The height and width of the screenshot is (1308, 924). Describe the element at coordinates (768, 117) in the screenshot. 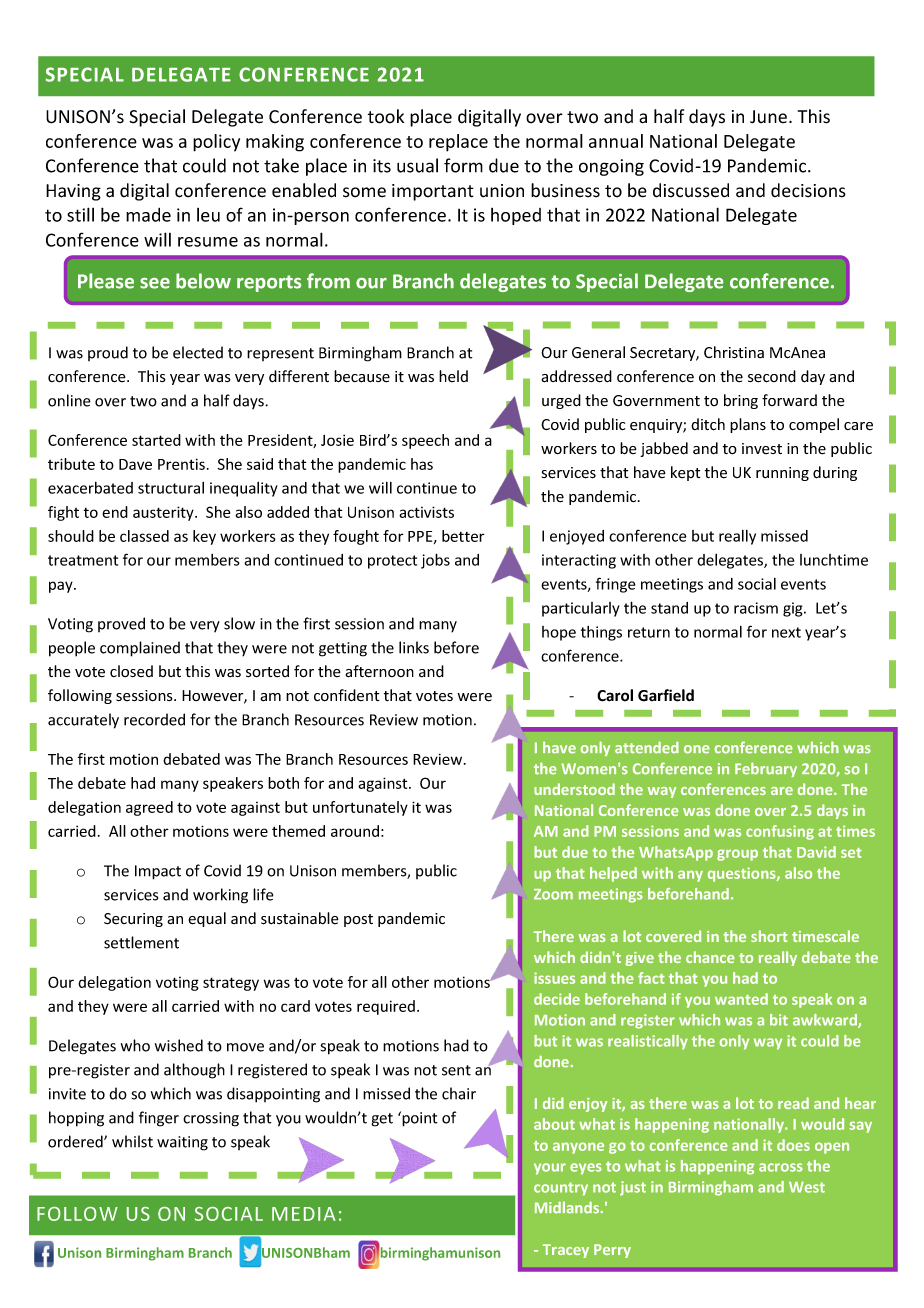

I see `June` at that location.
